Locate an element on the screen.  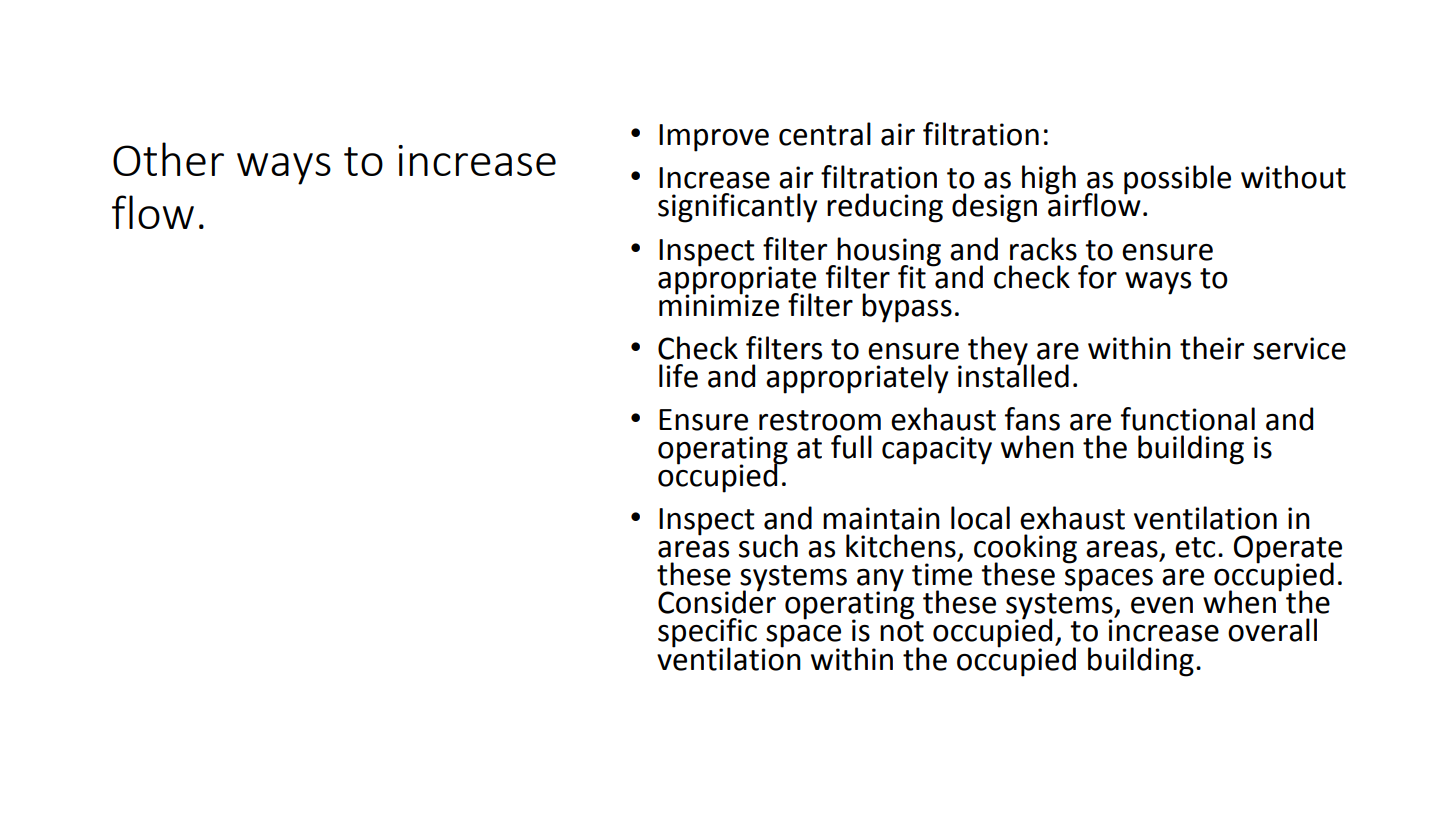
life is located at coordinates (678, 376).
